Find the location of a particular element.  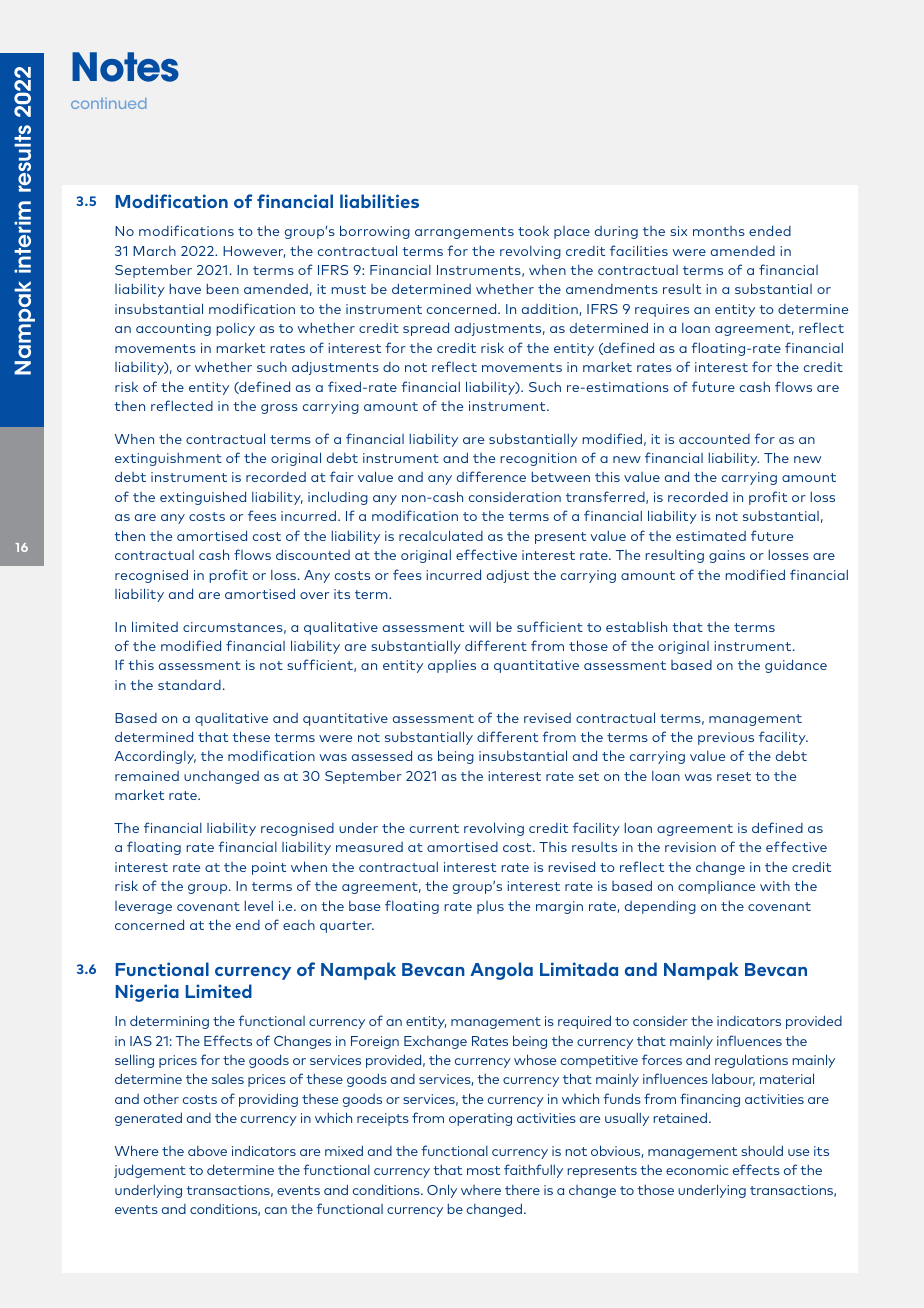

months is located at coordinates (719, 231).
